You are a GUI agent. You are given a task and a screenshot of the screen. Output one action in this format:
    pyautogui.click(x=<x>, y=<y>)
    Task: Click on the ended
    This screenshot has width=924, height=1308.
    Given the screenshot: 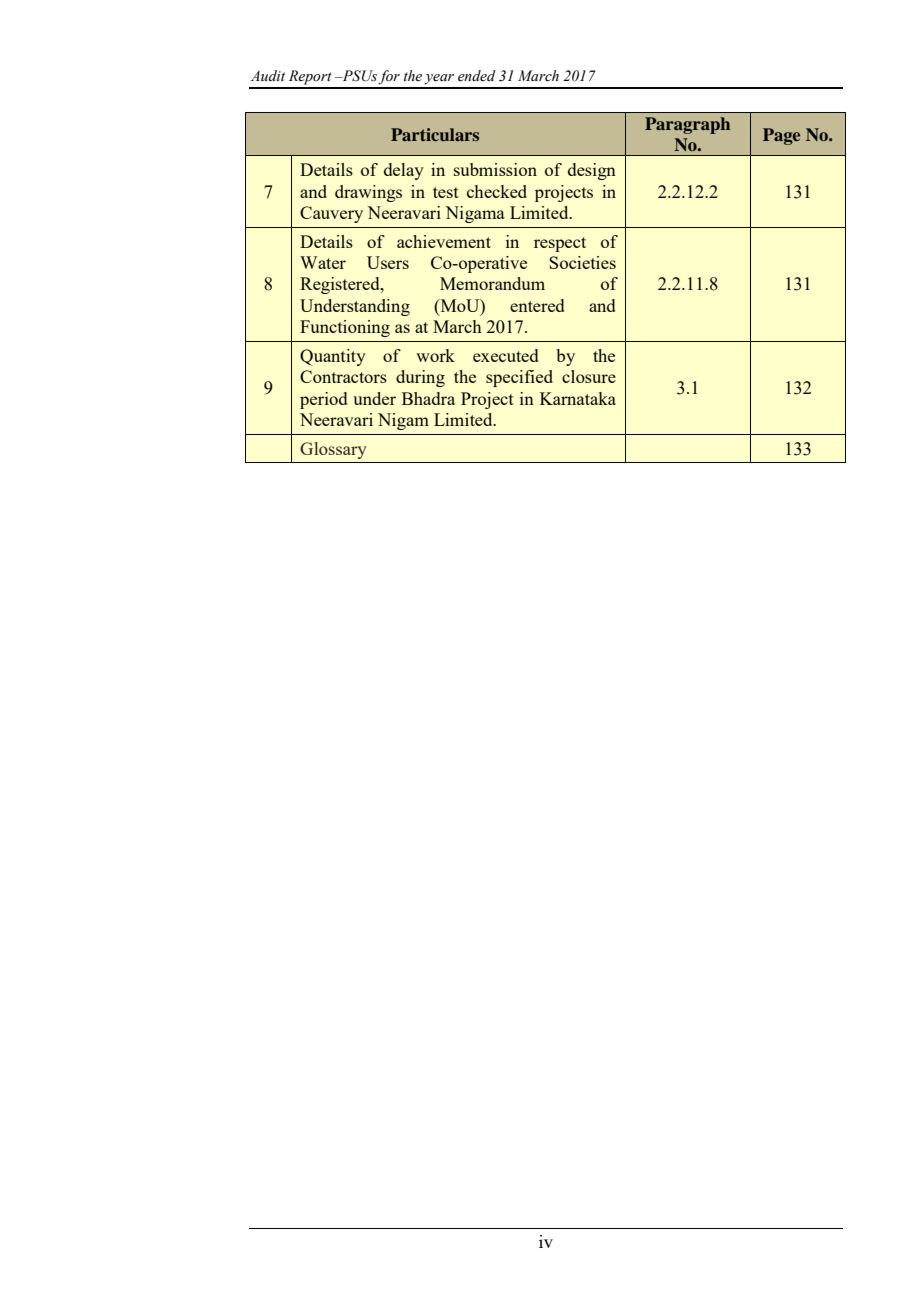 What is the action you would take?
    pyautogui.click(x=477, y=76)
